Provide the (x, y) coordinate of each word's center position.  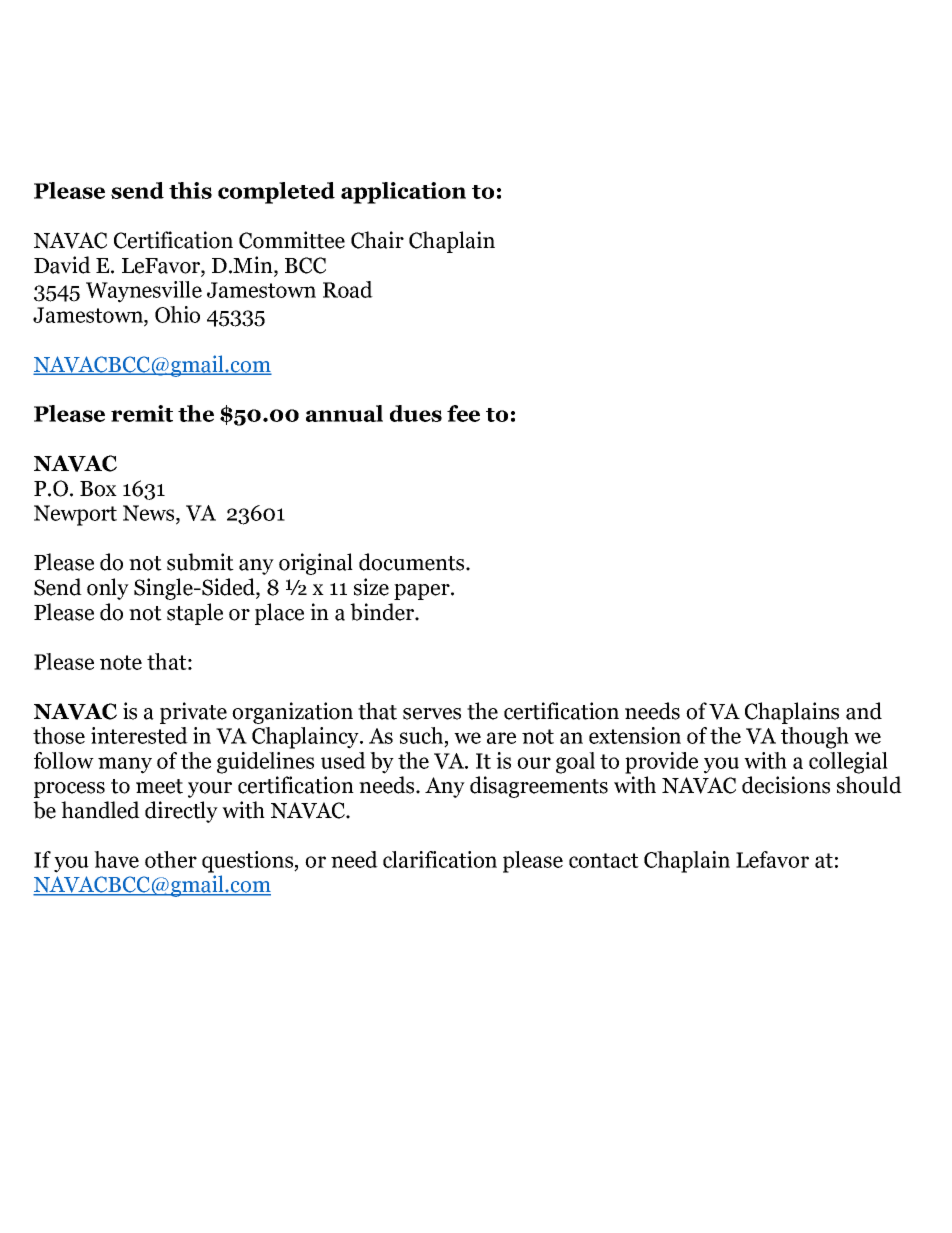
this (190, 190)
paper (423, 592)
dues (416, 413)
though (815, 738)
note (121, 662)
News (150, 513)
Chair (377, 240)
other (171, 859)
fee (463, 413)
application (403, 193)
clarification (440, 859)
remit (142, 413)
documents (413, 562)
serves (432, 714)
